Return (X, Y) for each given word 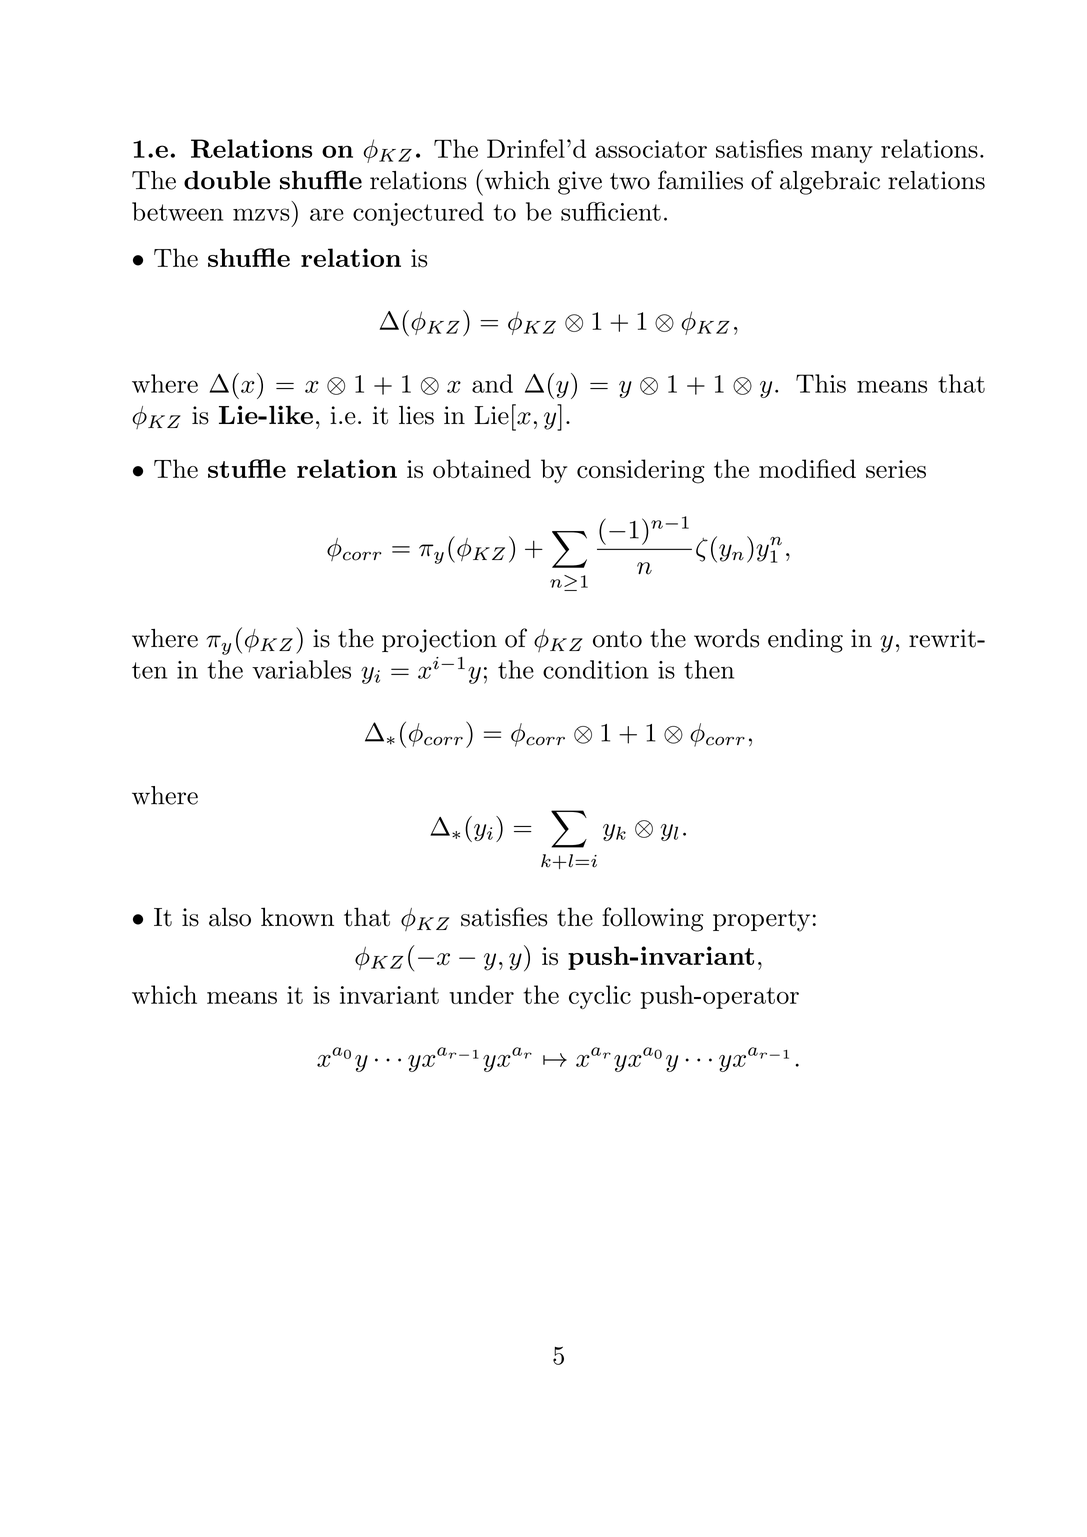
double (227, 180)
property (761, 921)
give (580, 183)
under (481, 994)
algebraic (830, 183)
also (230, 917)
